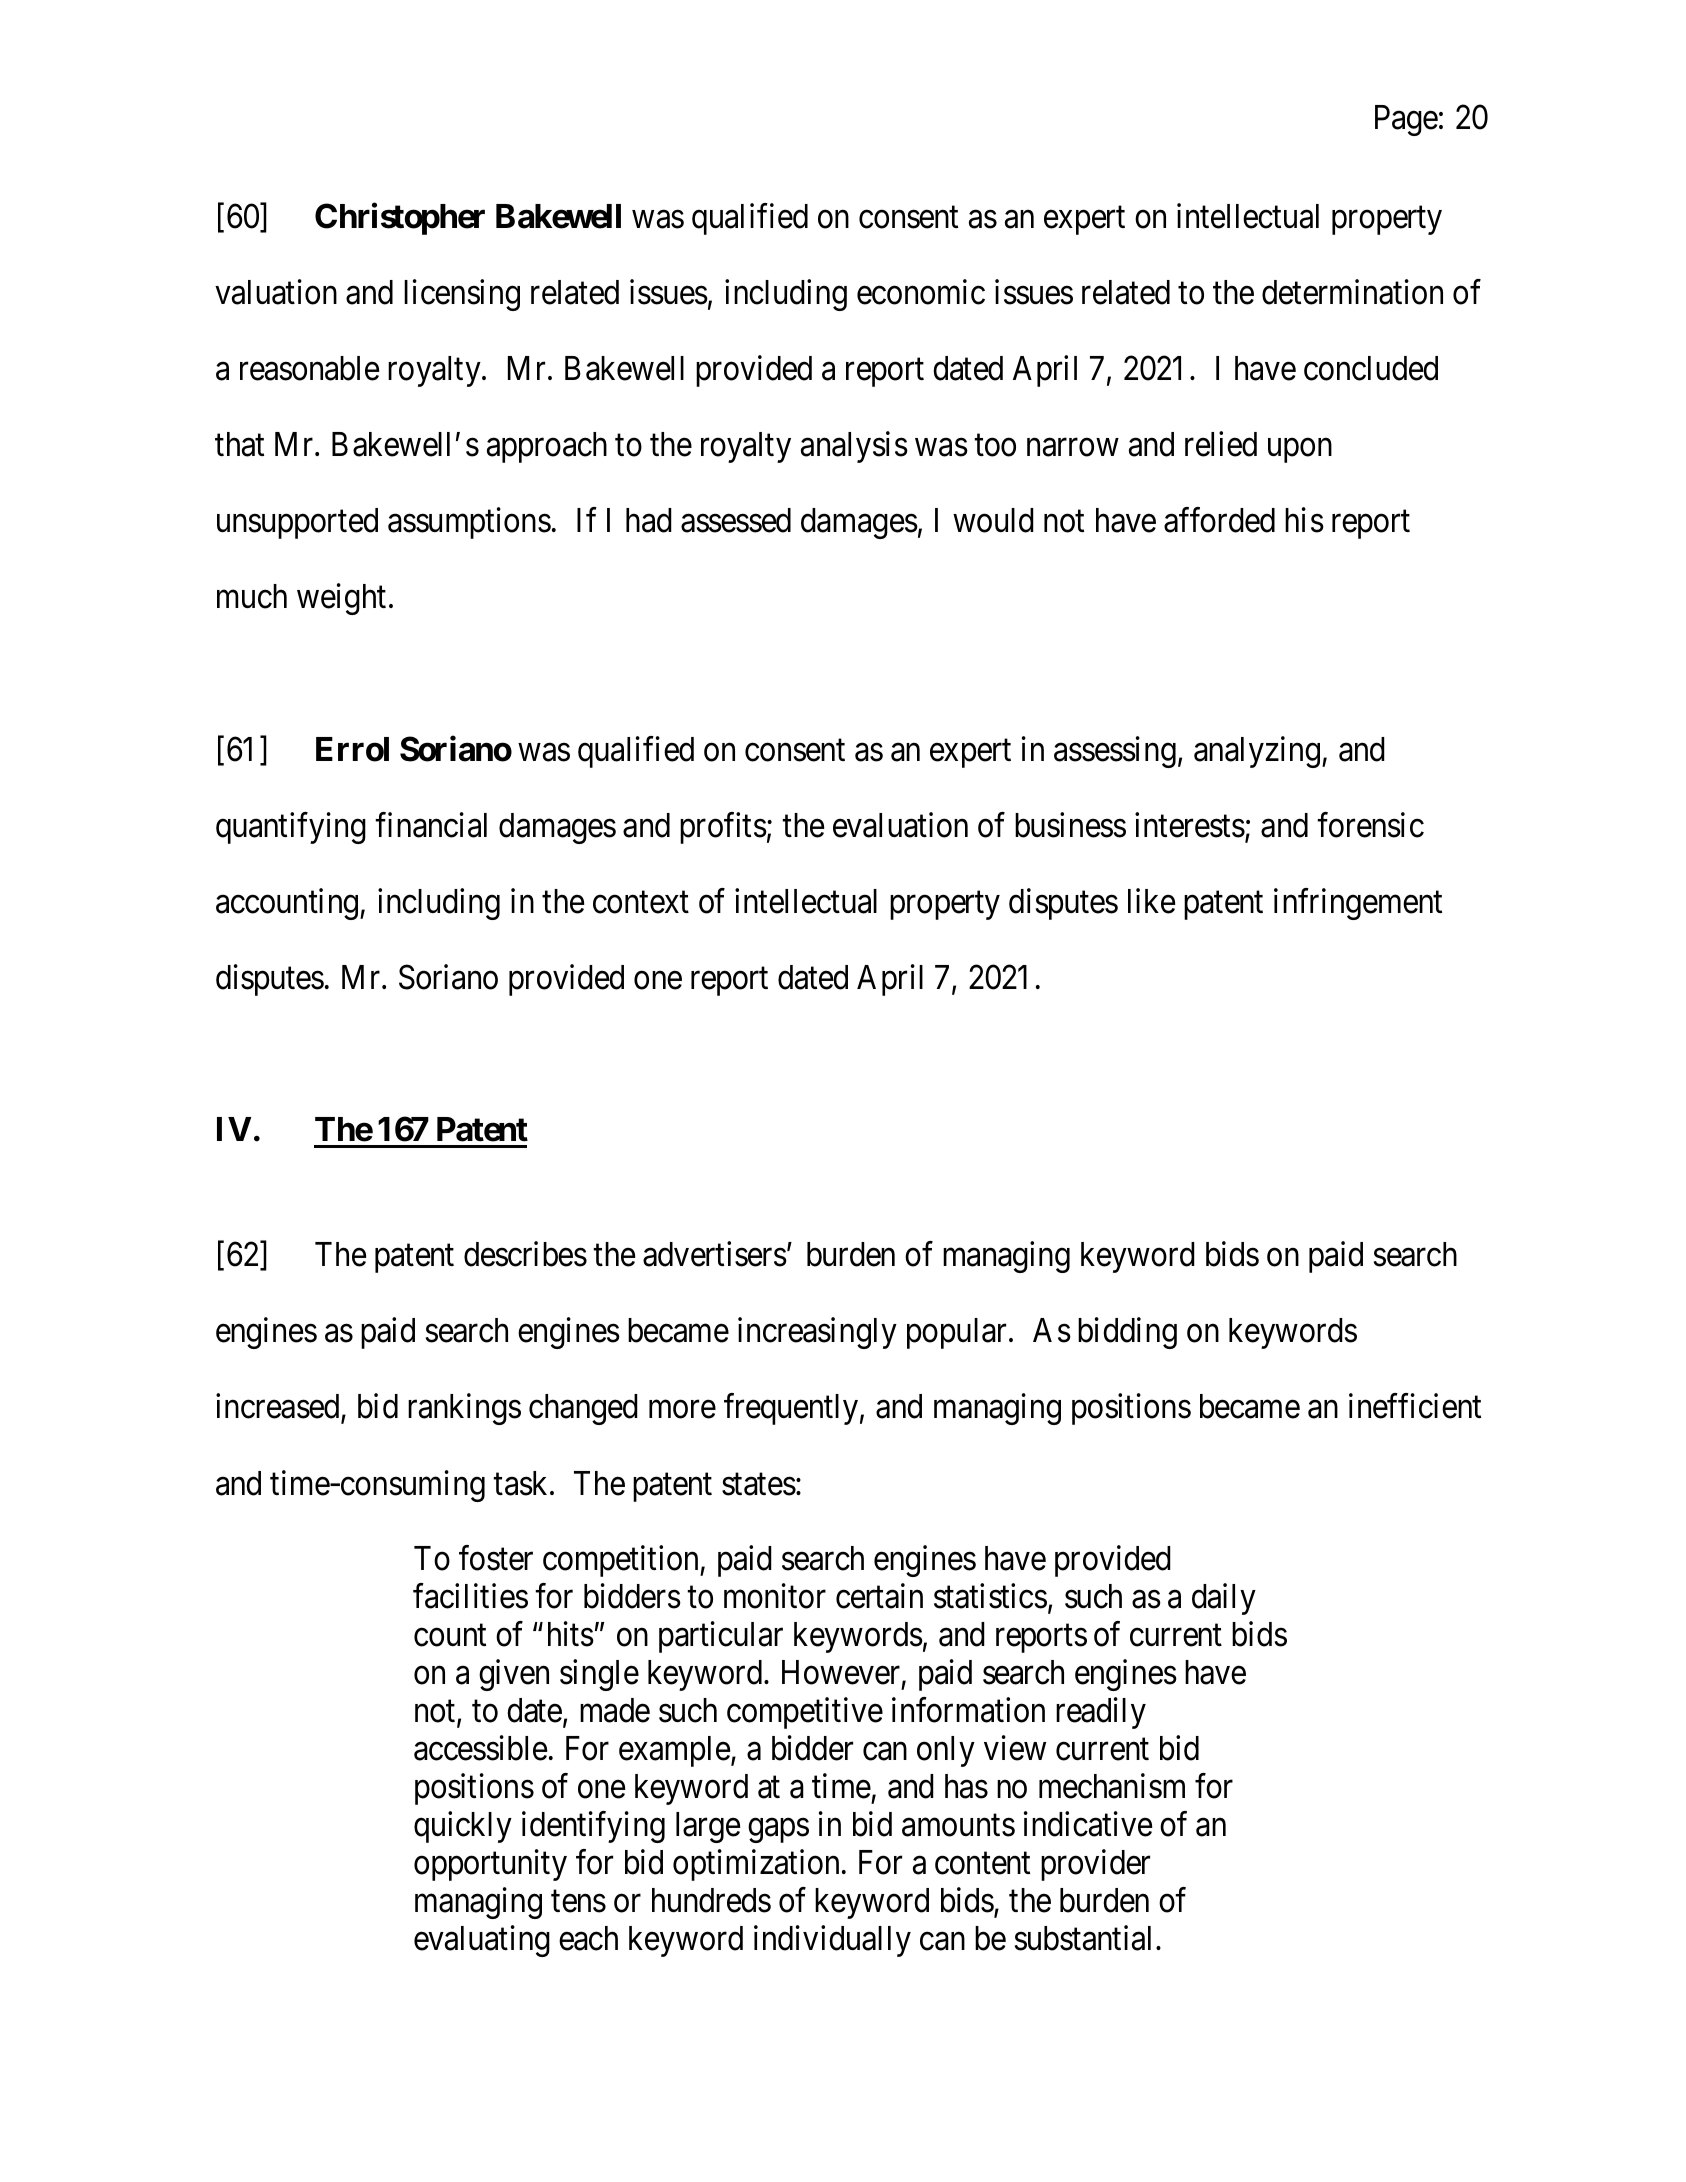 The height and width of the document is (2182, 1686). Describe the element at coordinates (775, 1596) in the document. I see `monitor` at that location.
